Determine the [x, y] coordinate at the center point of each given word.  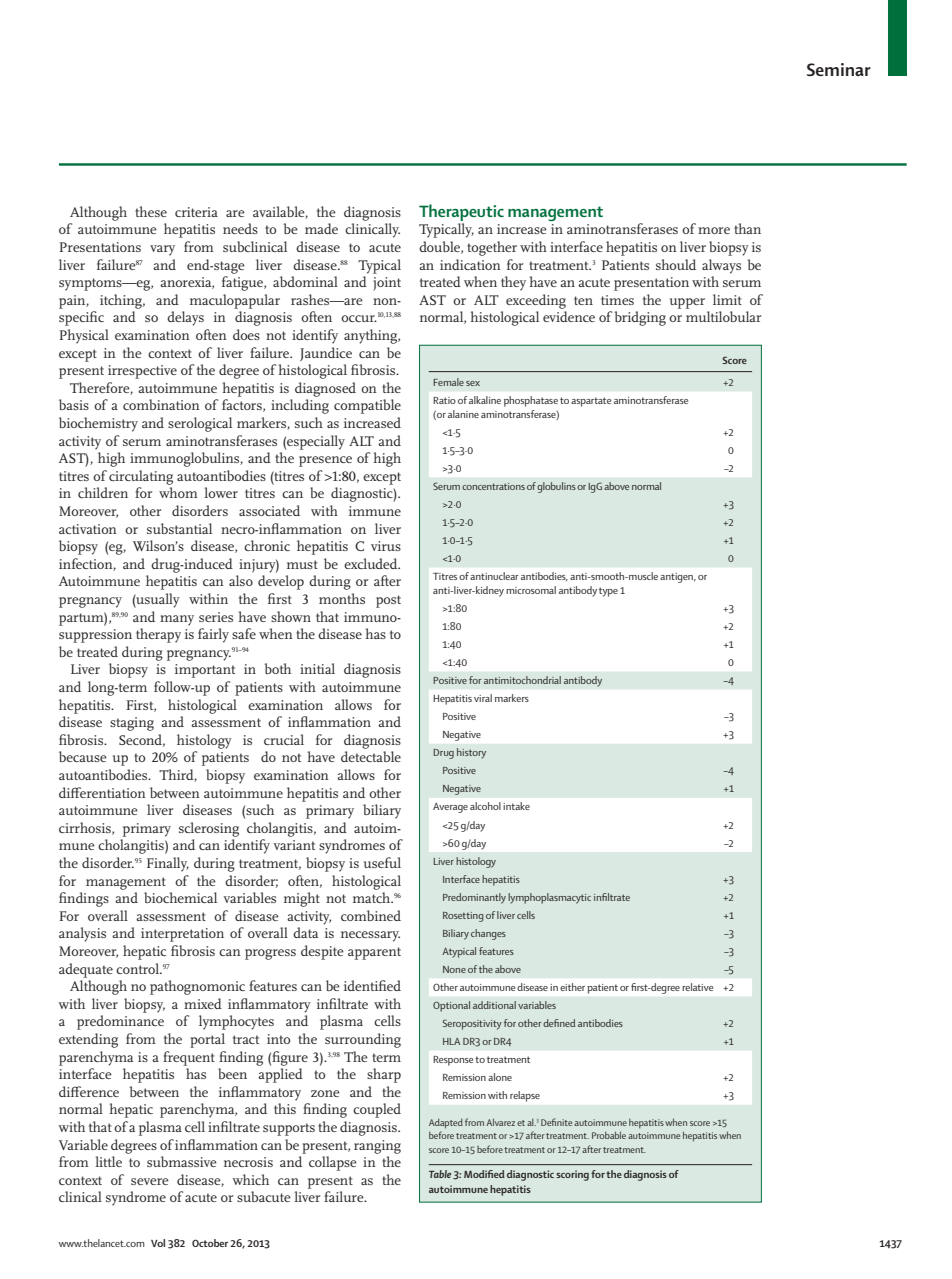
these [151, 211]
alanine [463, 414]
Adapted [446, 1124]
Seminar [839, 69]
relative [697, 987]
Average [450, 808]
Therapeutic [461, 212]
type [608, 592]
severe [150, 1181]
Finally [168, 864]
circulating [141, 477]
